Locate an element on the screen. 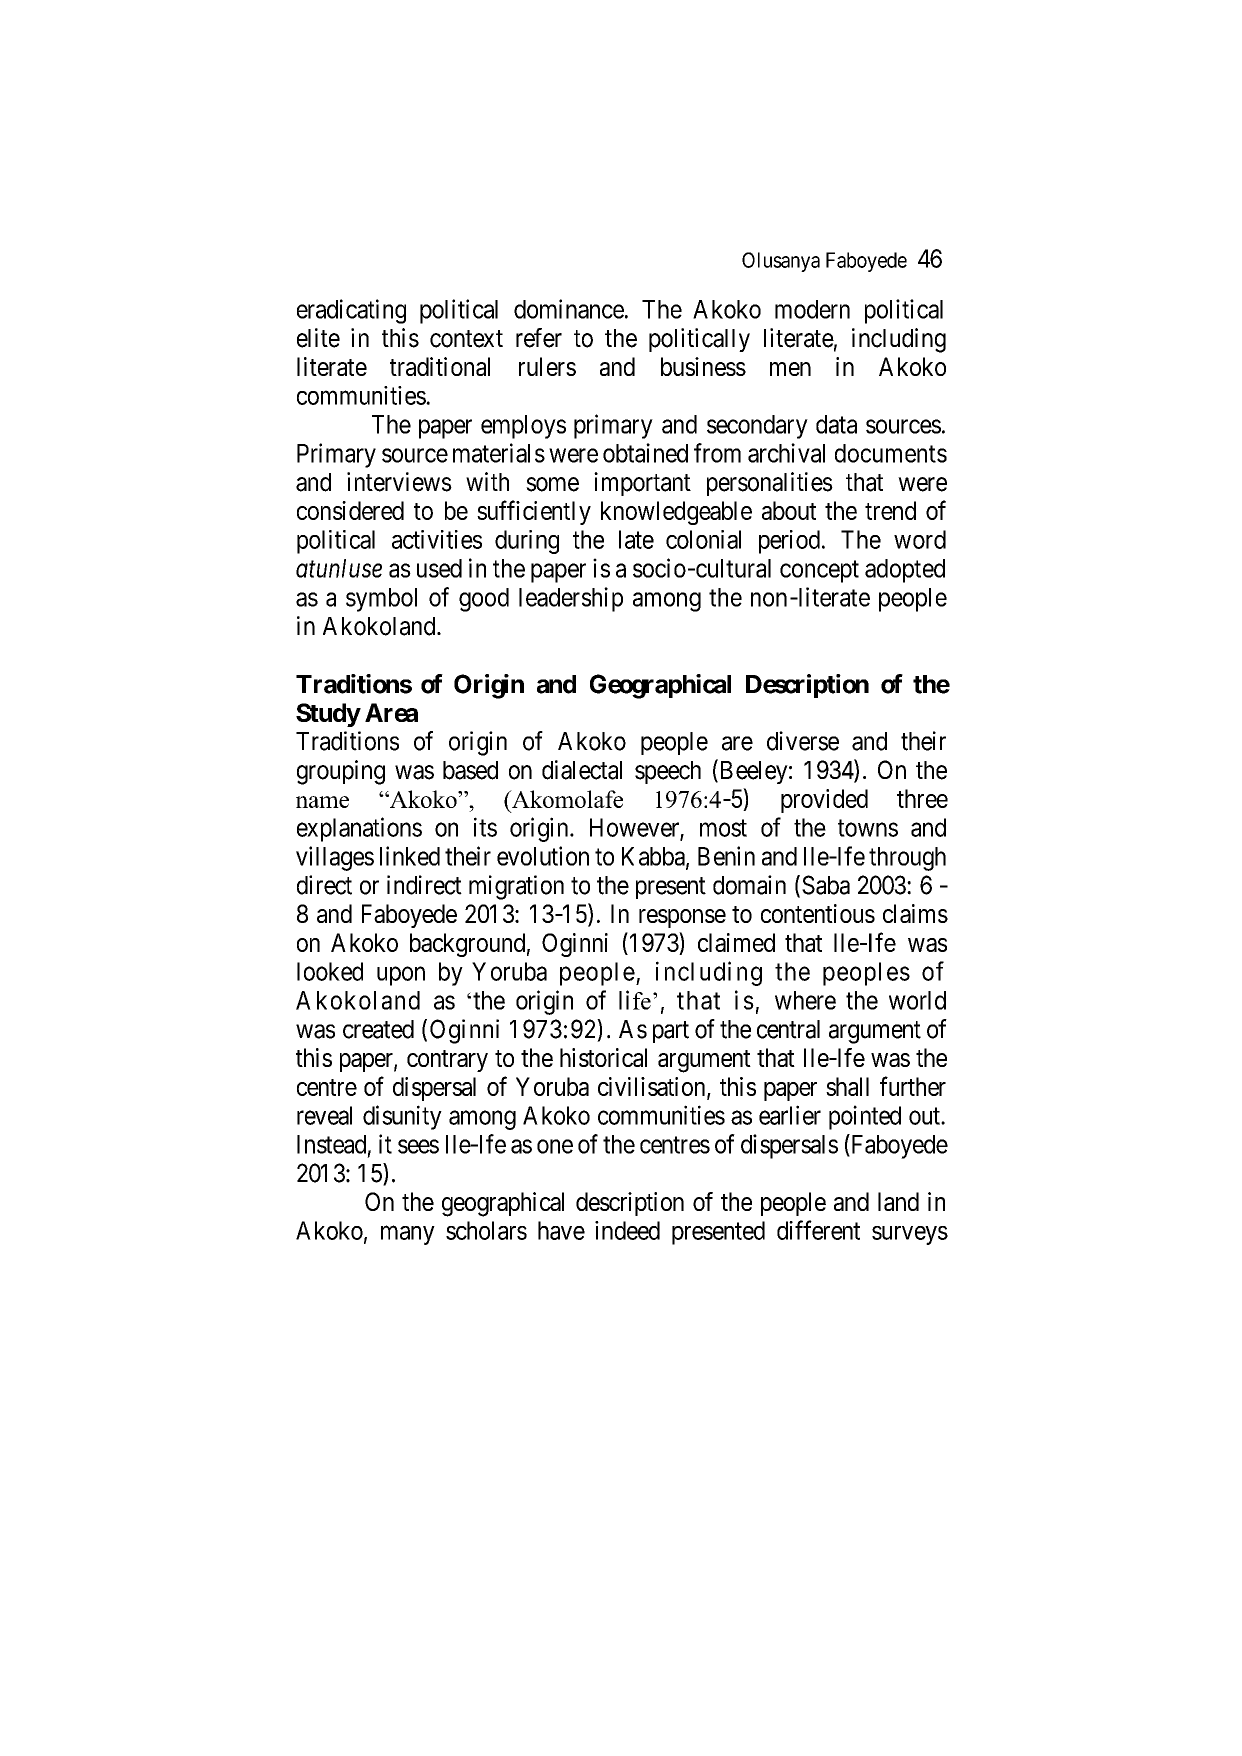  many is located at coordinates (408, 1235).
